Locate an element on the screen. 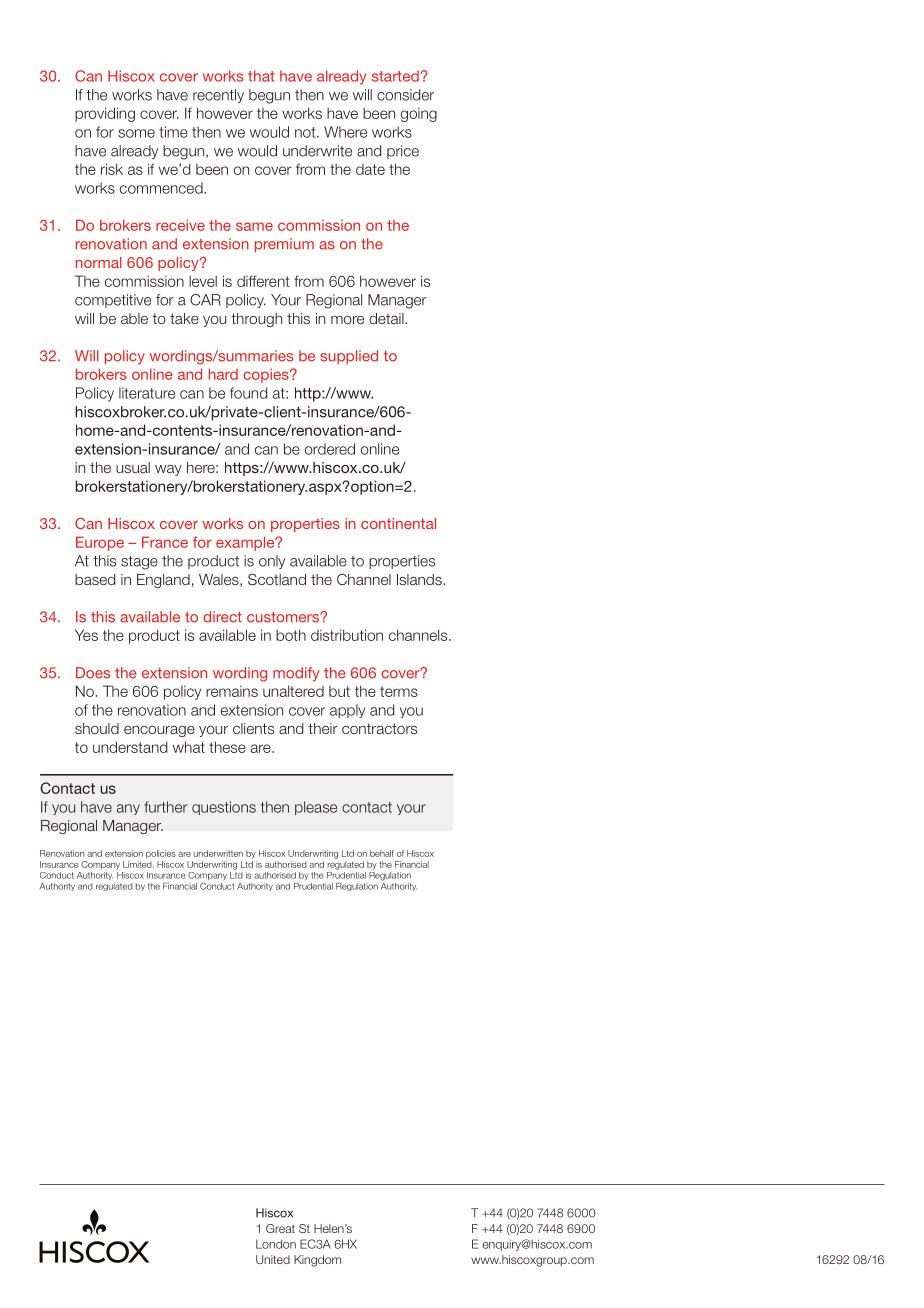 The height and width of the screenshot is (1308, 924). that is located at coordinates (261, 76).
